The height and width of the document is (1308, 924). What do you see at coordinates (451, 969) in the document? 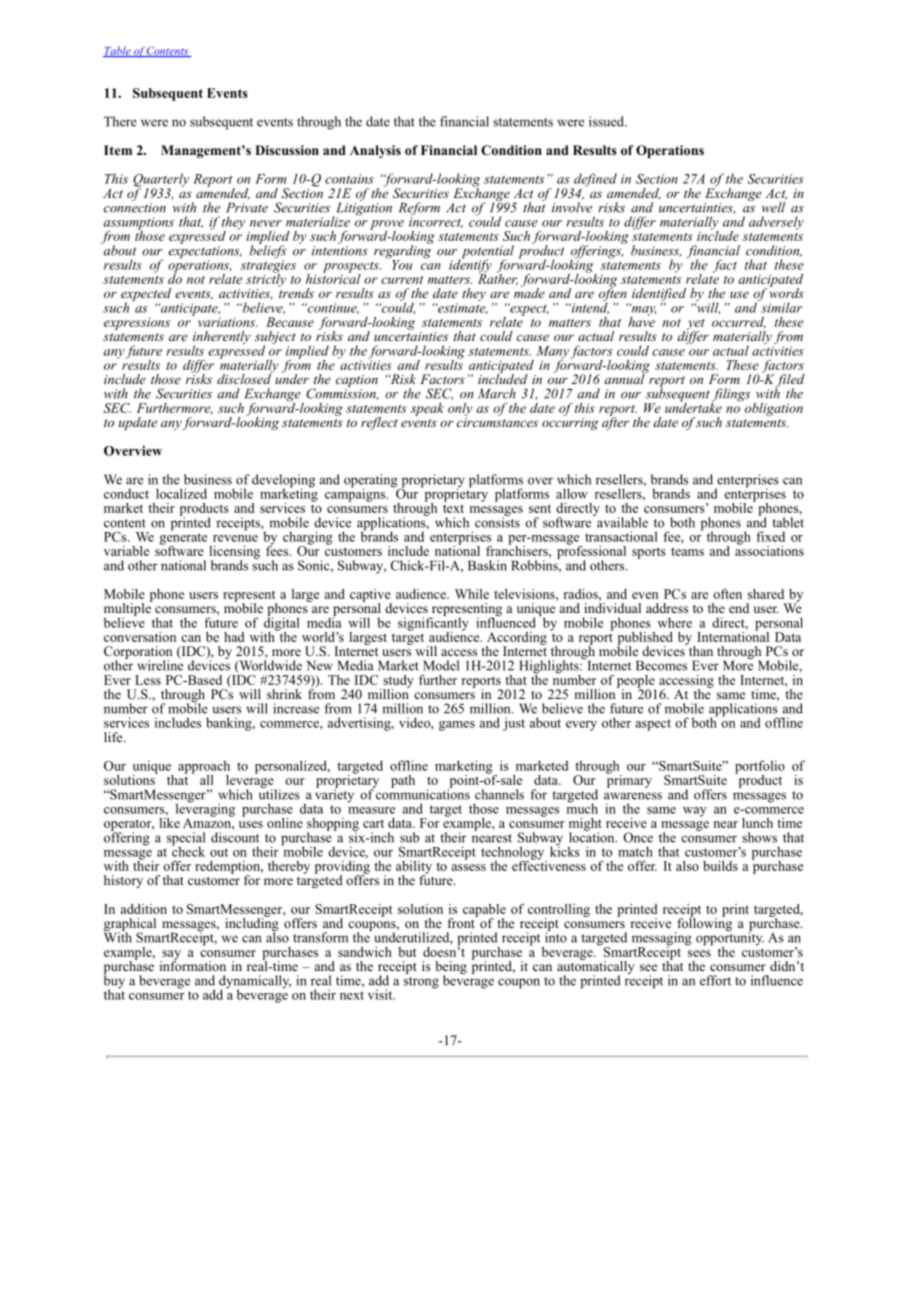
I see `being` at bounding box center [451, 969].
